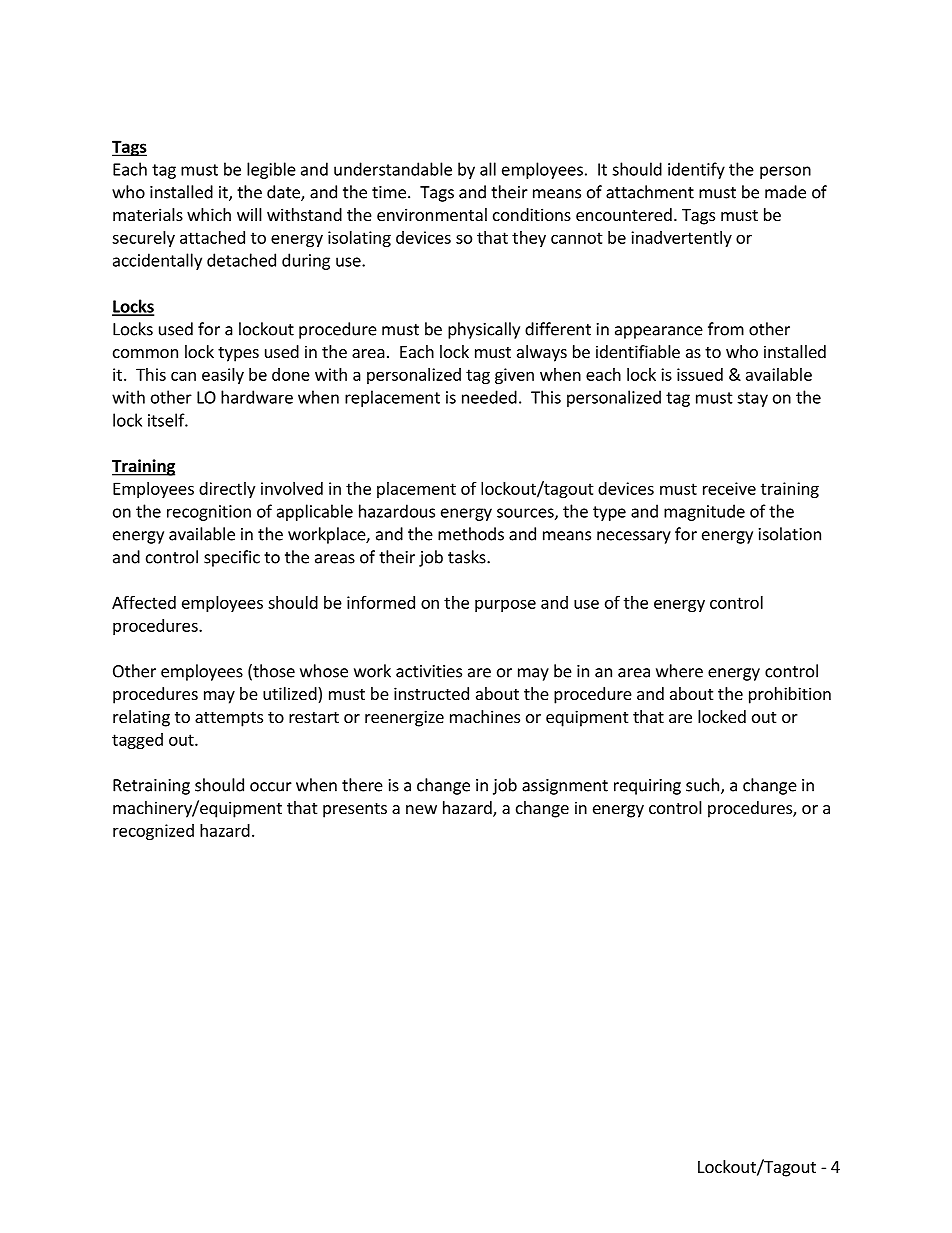 The image size is (952, 1233). I want to click on which, so click(209, 214).
